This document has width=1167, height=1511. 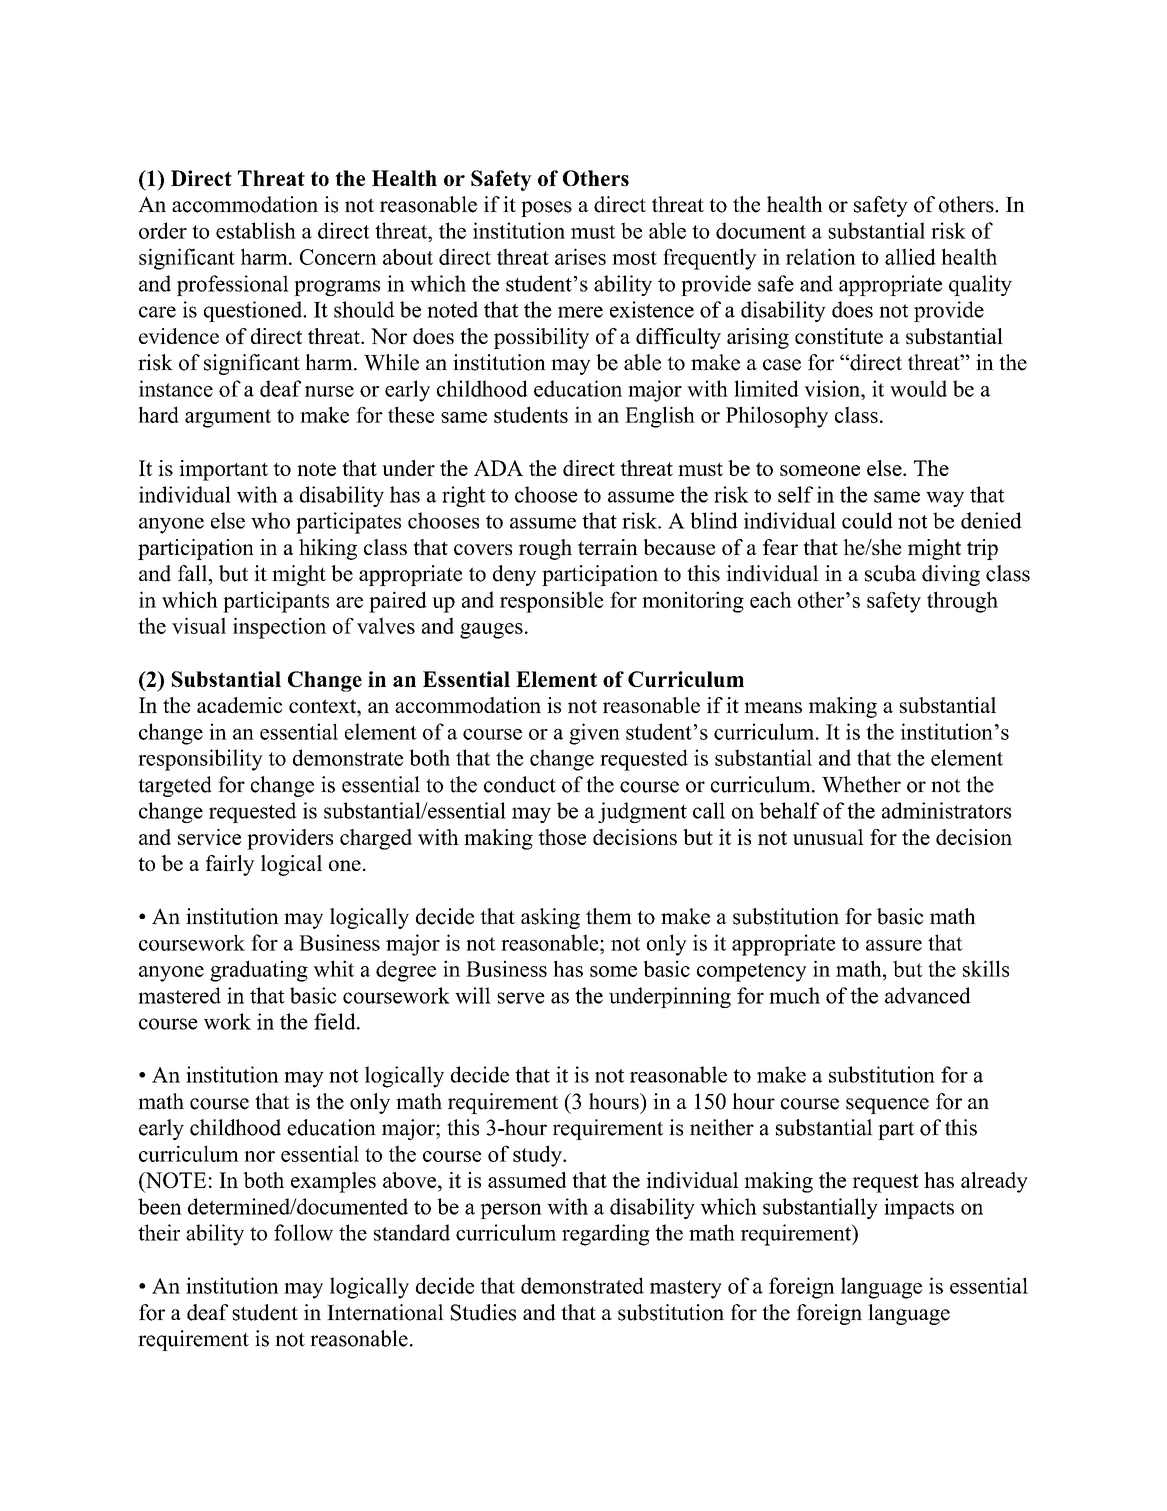 I want to click on could, so click(x=867, y=520).
